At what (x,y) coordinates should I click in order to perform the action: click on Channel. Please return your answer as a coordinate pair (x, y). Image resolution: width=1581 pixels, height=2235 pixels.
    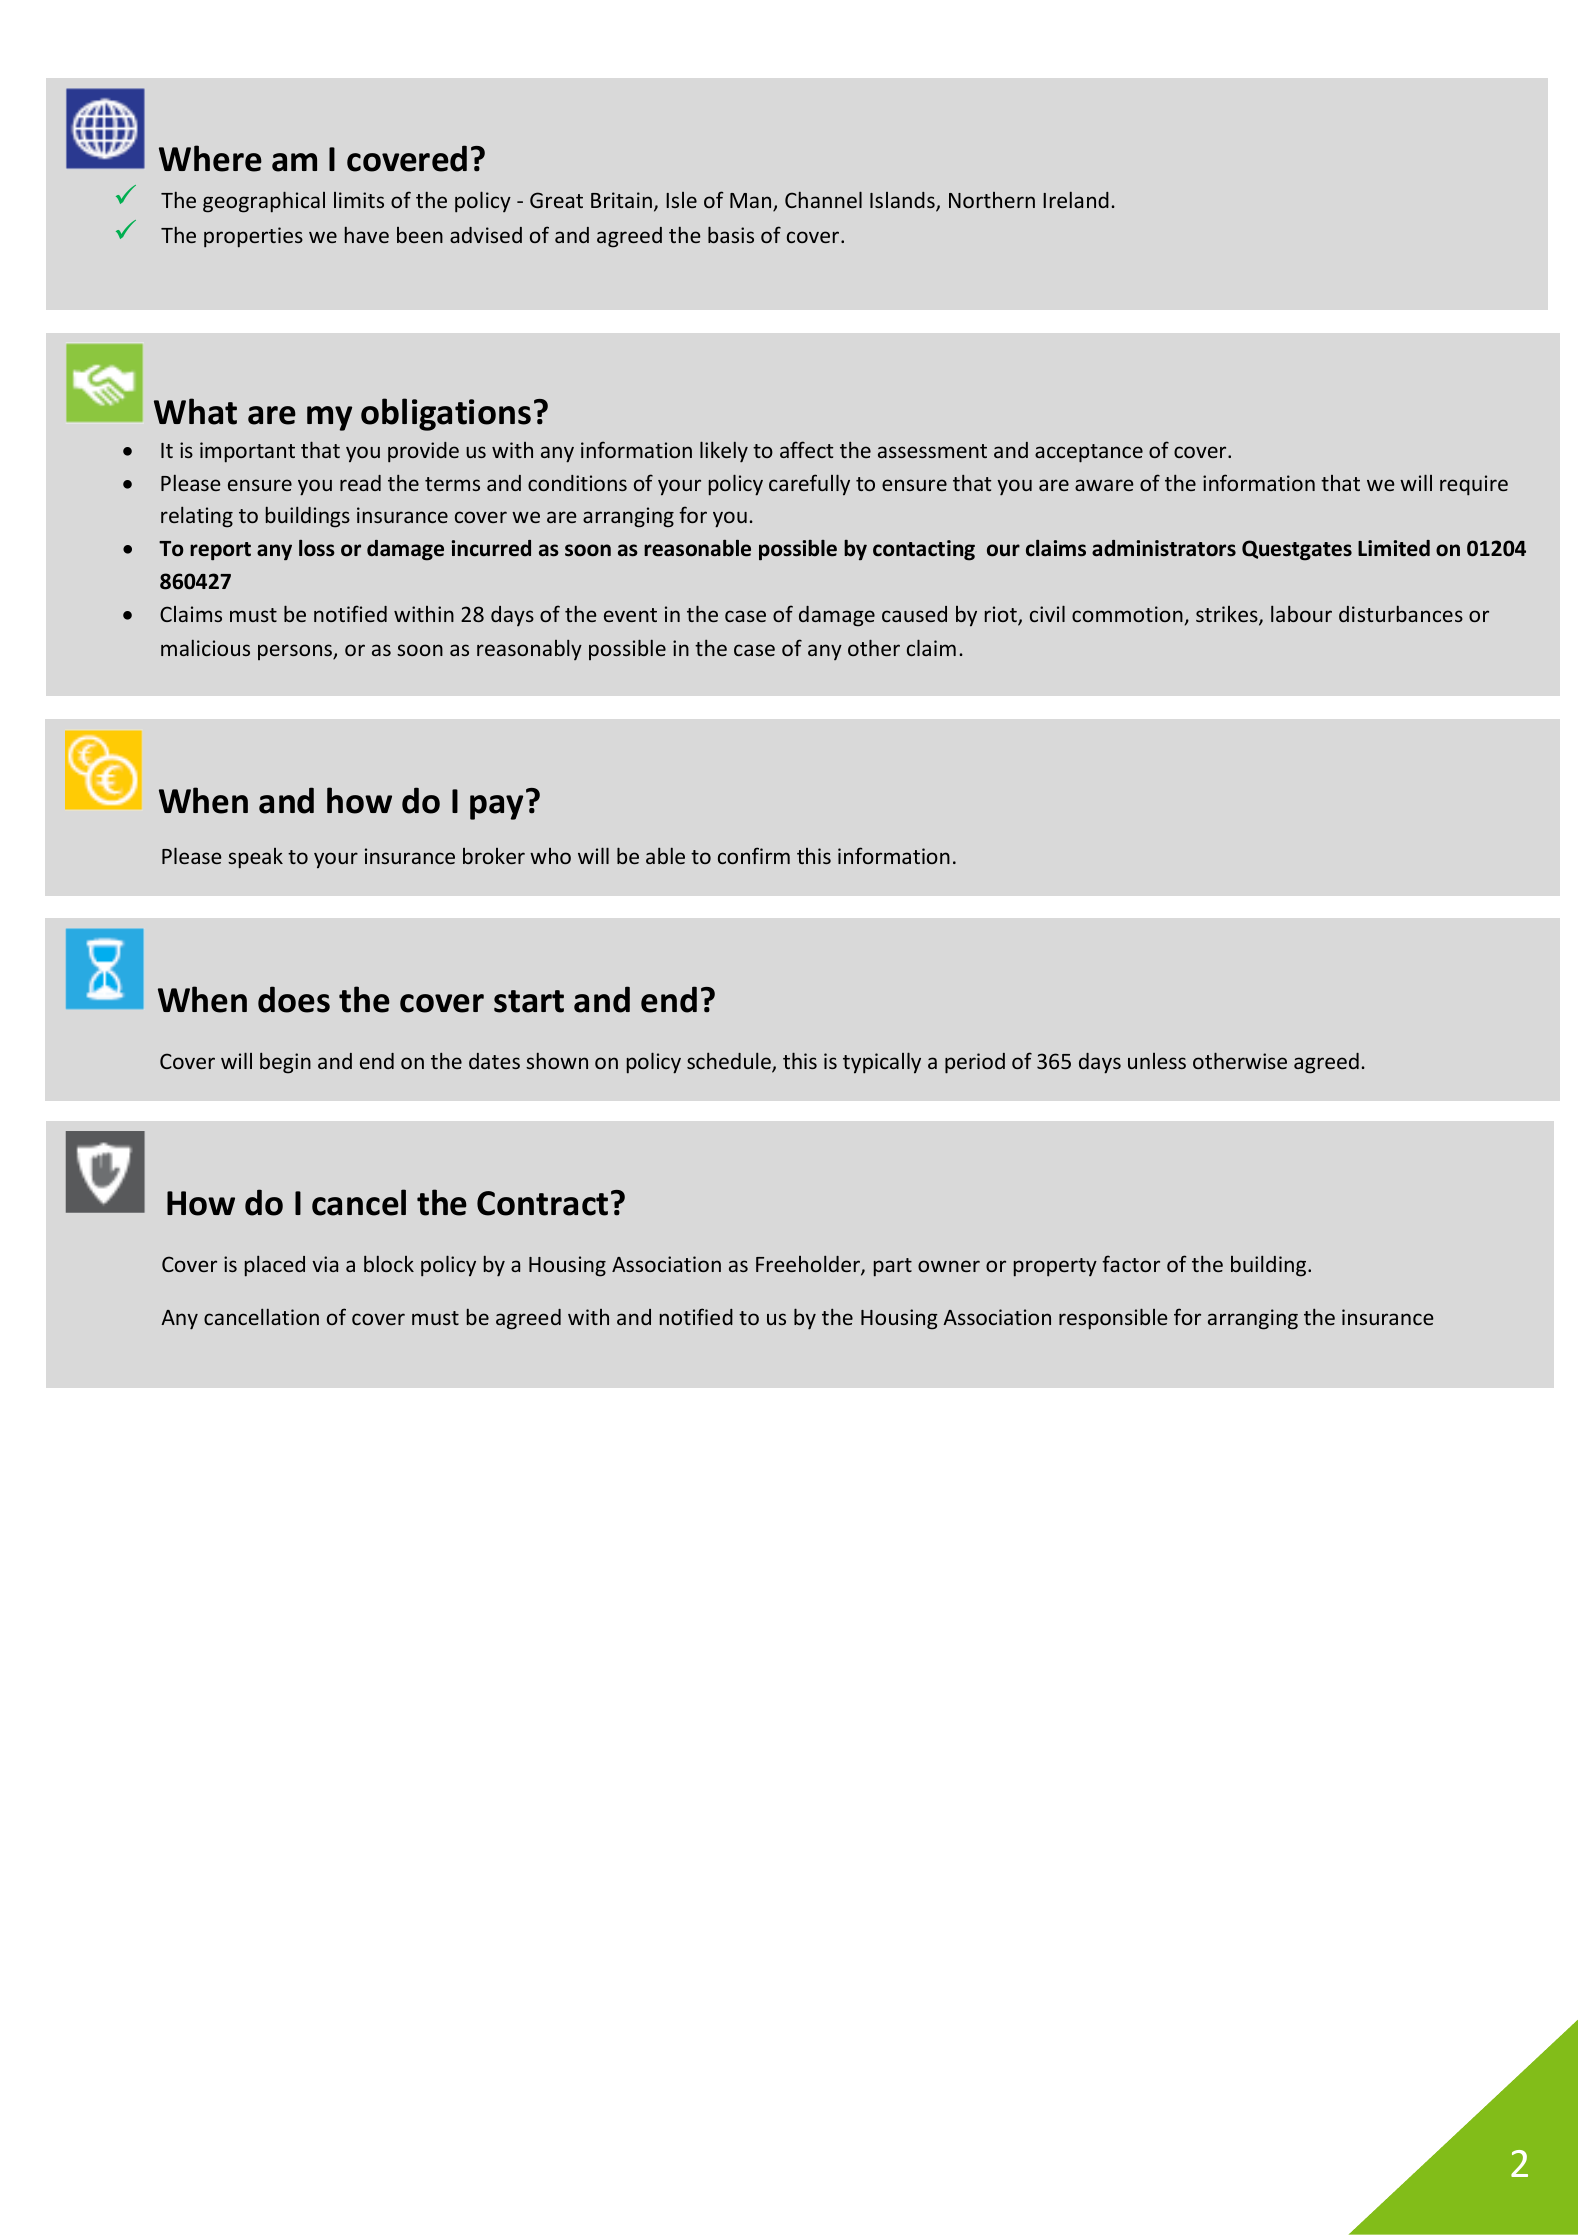
    Looking at the image, I should click on (823, 199).
